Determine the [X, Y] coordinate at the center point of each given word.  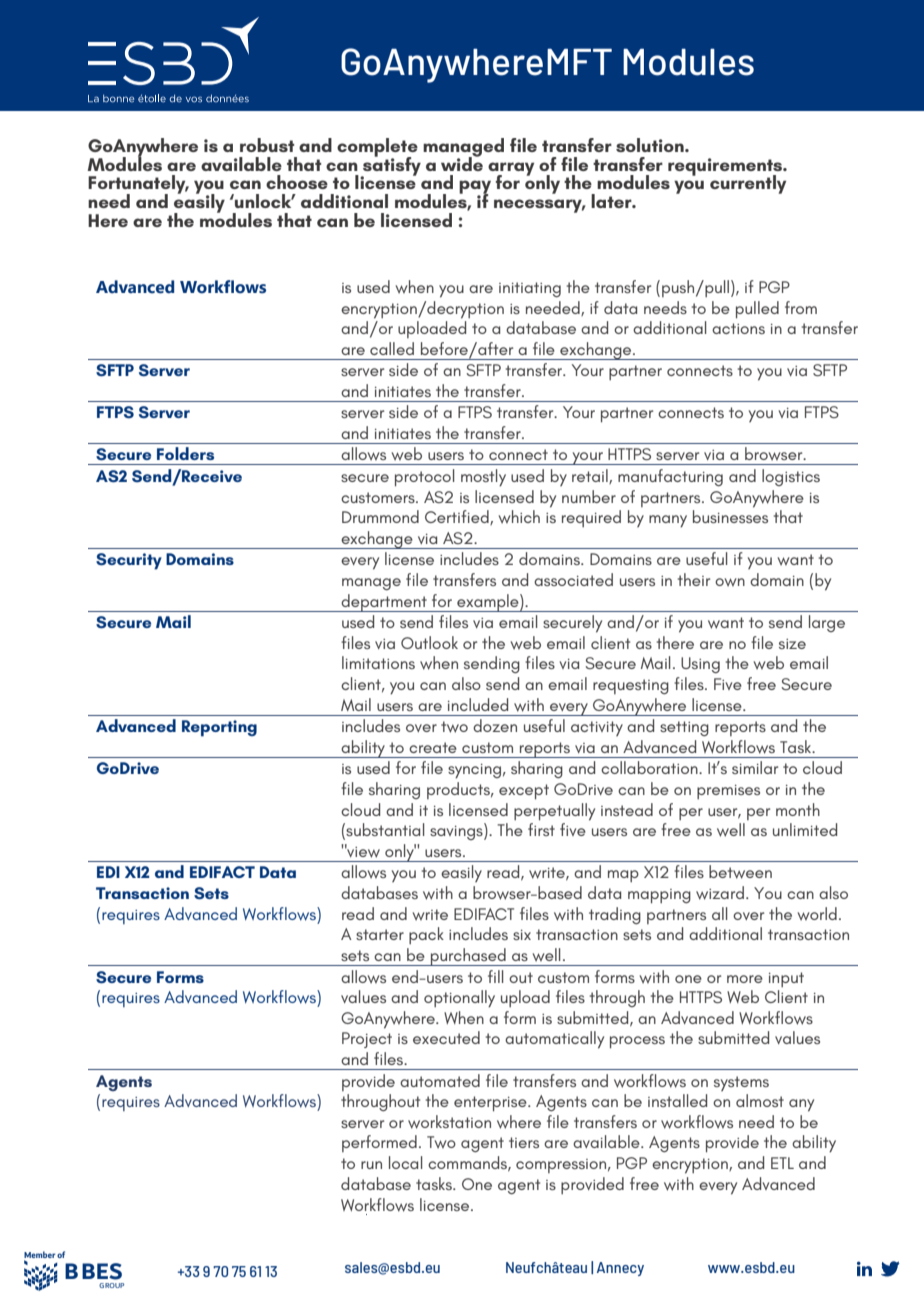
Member [40, 1256]
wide [462, 162]
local [405, 1162]
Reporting [219, 728]
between [740, 872]
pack [426, 935]
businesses [730, 516]
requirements [726, 168]
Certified [458, 517]
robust [267, 145]
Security [129, 561]
